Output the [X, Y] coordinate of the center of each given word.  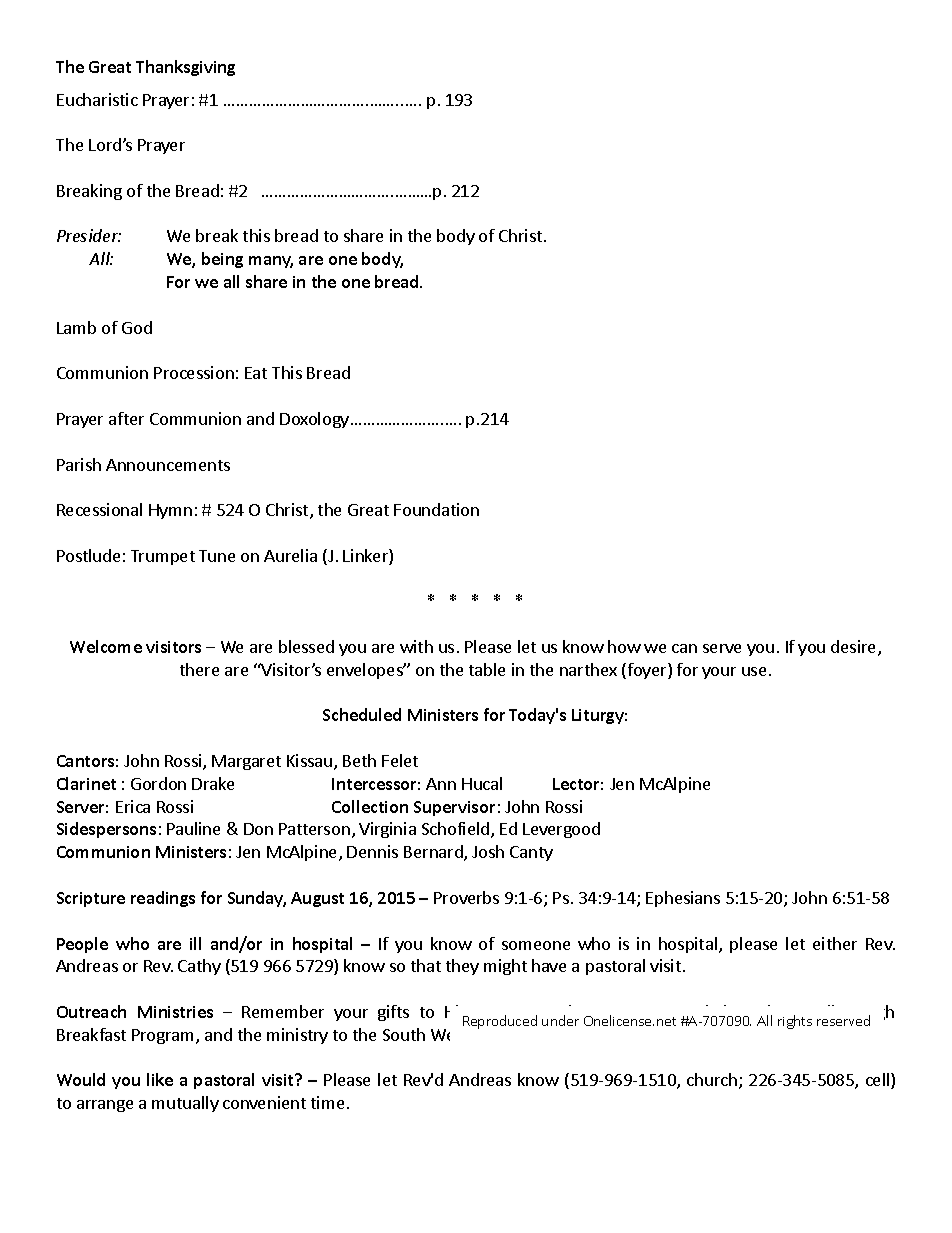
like [160, 1079]
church [712, 1079]
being [222, 260]
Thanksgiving [185, 68]
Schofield [457, 830]
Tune [217, 556]
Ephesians [683, 899]
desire [855, 648]
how [624, 646]
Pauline [193, 828]
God [137, 327]
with [416, 646]
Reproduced [500, 1022]
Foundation [436, 509]
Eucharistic [97, 99]
